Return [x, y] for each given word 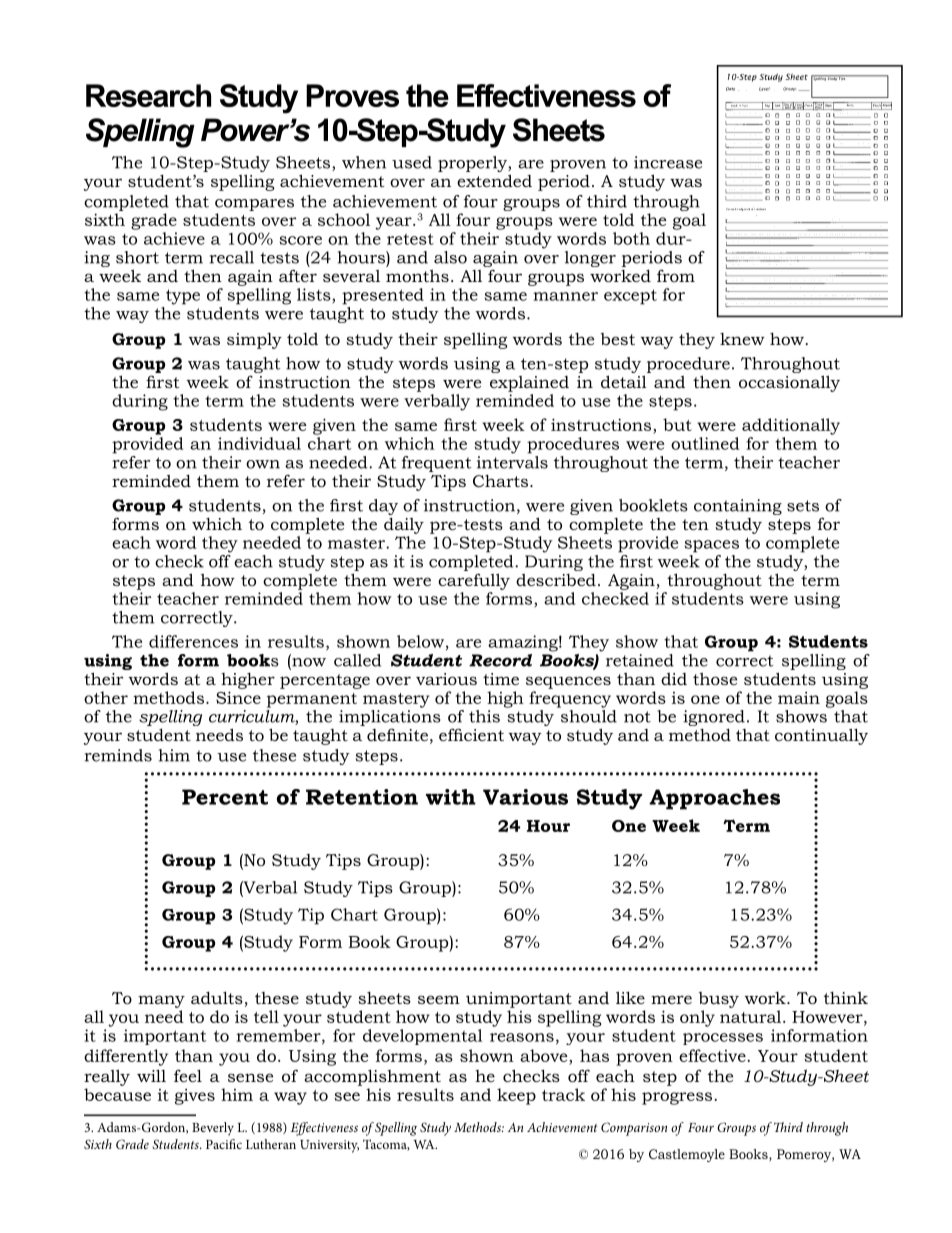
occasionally [789, 383]
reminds [118, 755]
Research [148, 95]
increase [668, 162]
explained [529, 384]
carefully [474, 581]
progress [678, 1098]
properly [473, 164]
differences [193, 641]
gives [195, 1097]
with [451, 797]
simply [254, 341]
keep [516, 1096]
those [715, 679]
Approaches [714, 799]
